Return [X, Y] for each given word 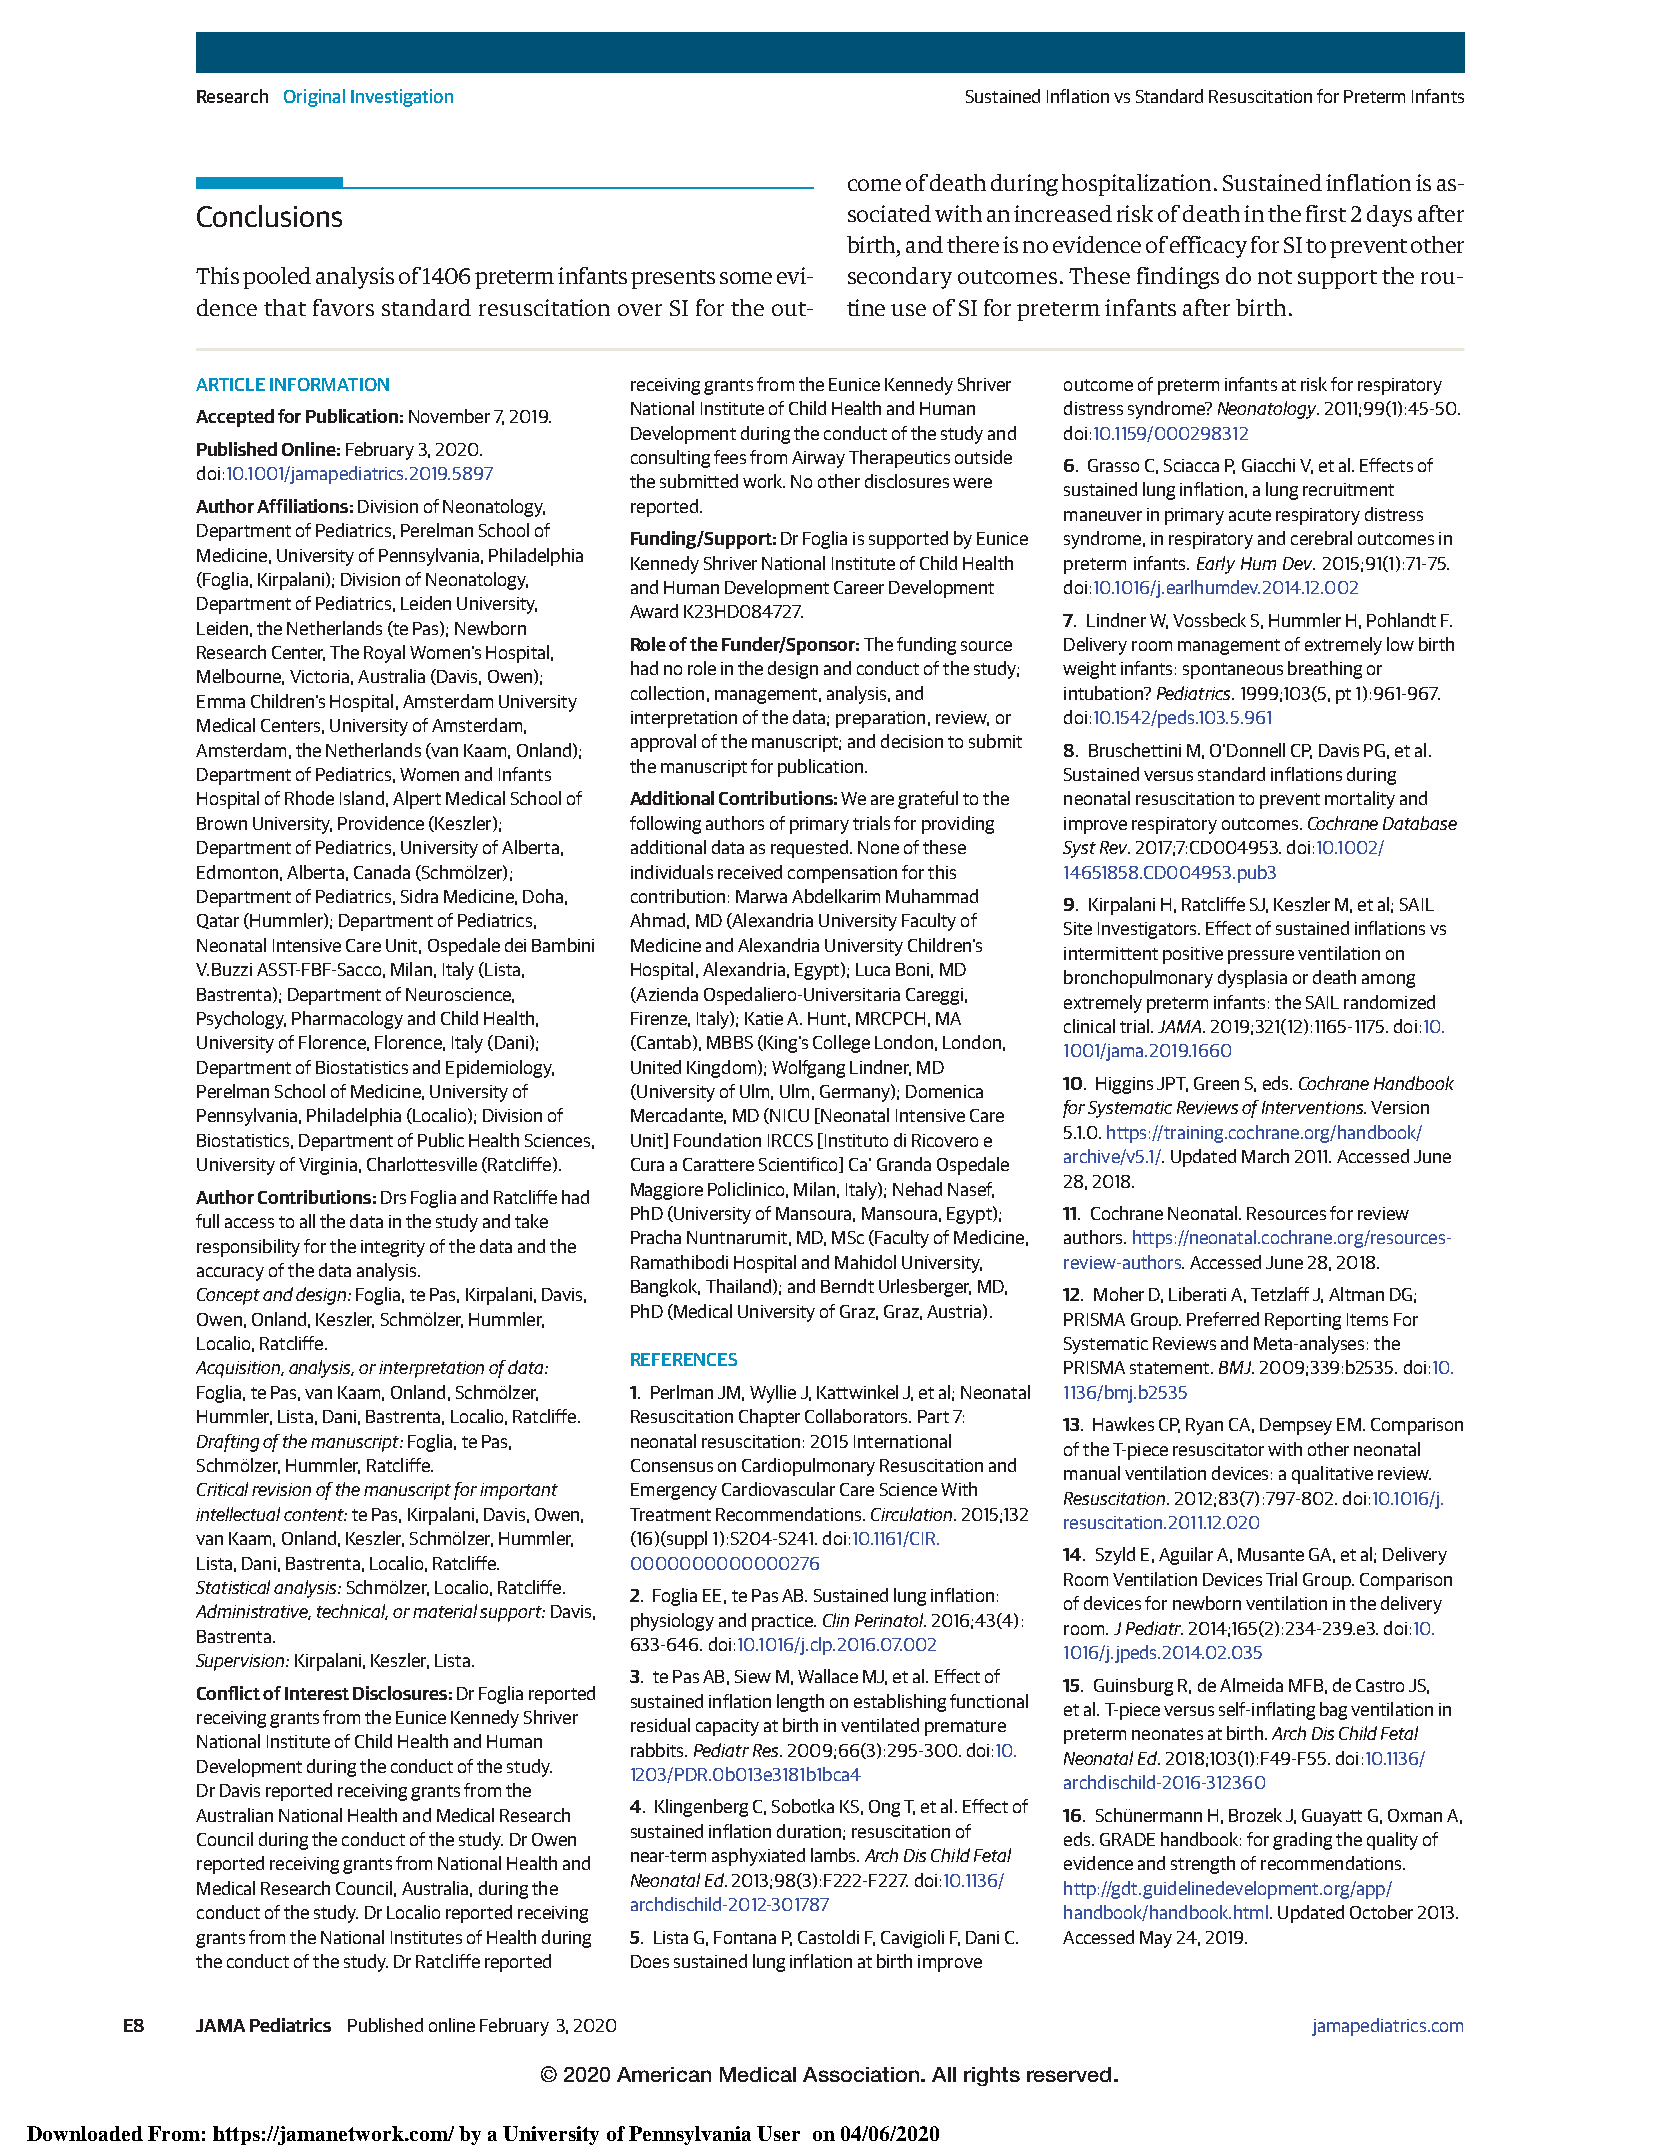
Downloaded [85, 2133]
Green [1216, 1083]
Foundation [717, 1140]
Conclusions [269, 216]
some [746, 278]
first [1326, 213]
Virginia [328, 1166]
